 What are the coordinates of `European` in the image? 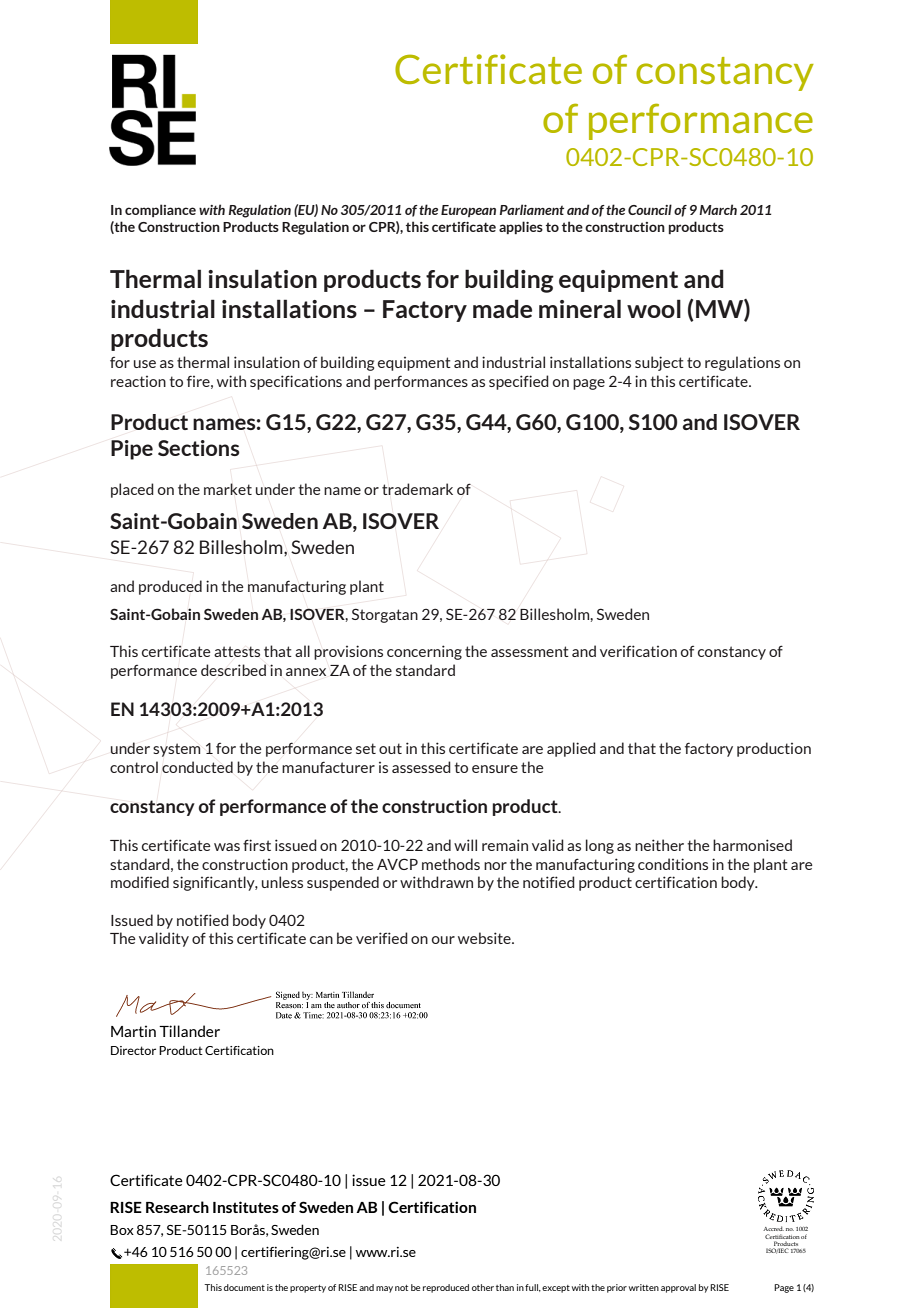 It's located at (468, 211).
